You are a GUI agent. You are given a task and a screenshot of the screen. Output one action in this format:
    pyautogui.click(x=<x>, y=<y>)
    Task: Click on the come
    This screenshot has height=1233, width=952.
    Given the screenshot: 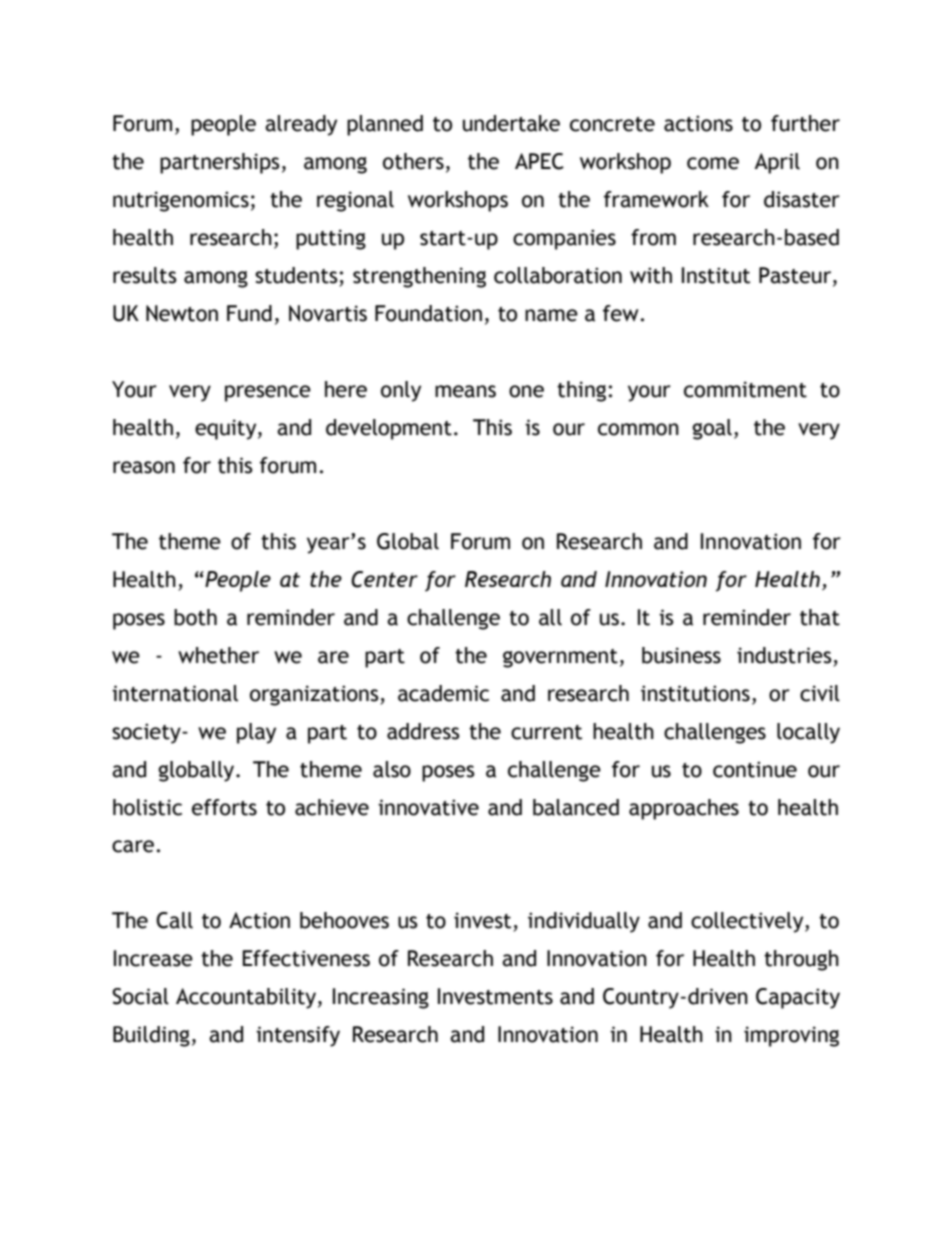 What is the action you would take?
    pyautogui.click(x=713, y=163)
